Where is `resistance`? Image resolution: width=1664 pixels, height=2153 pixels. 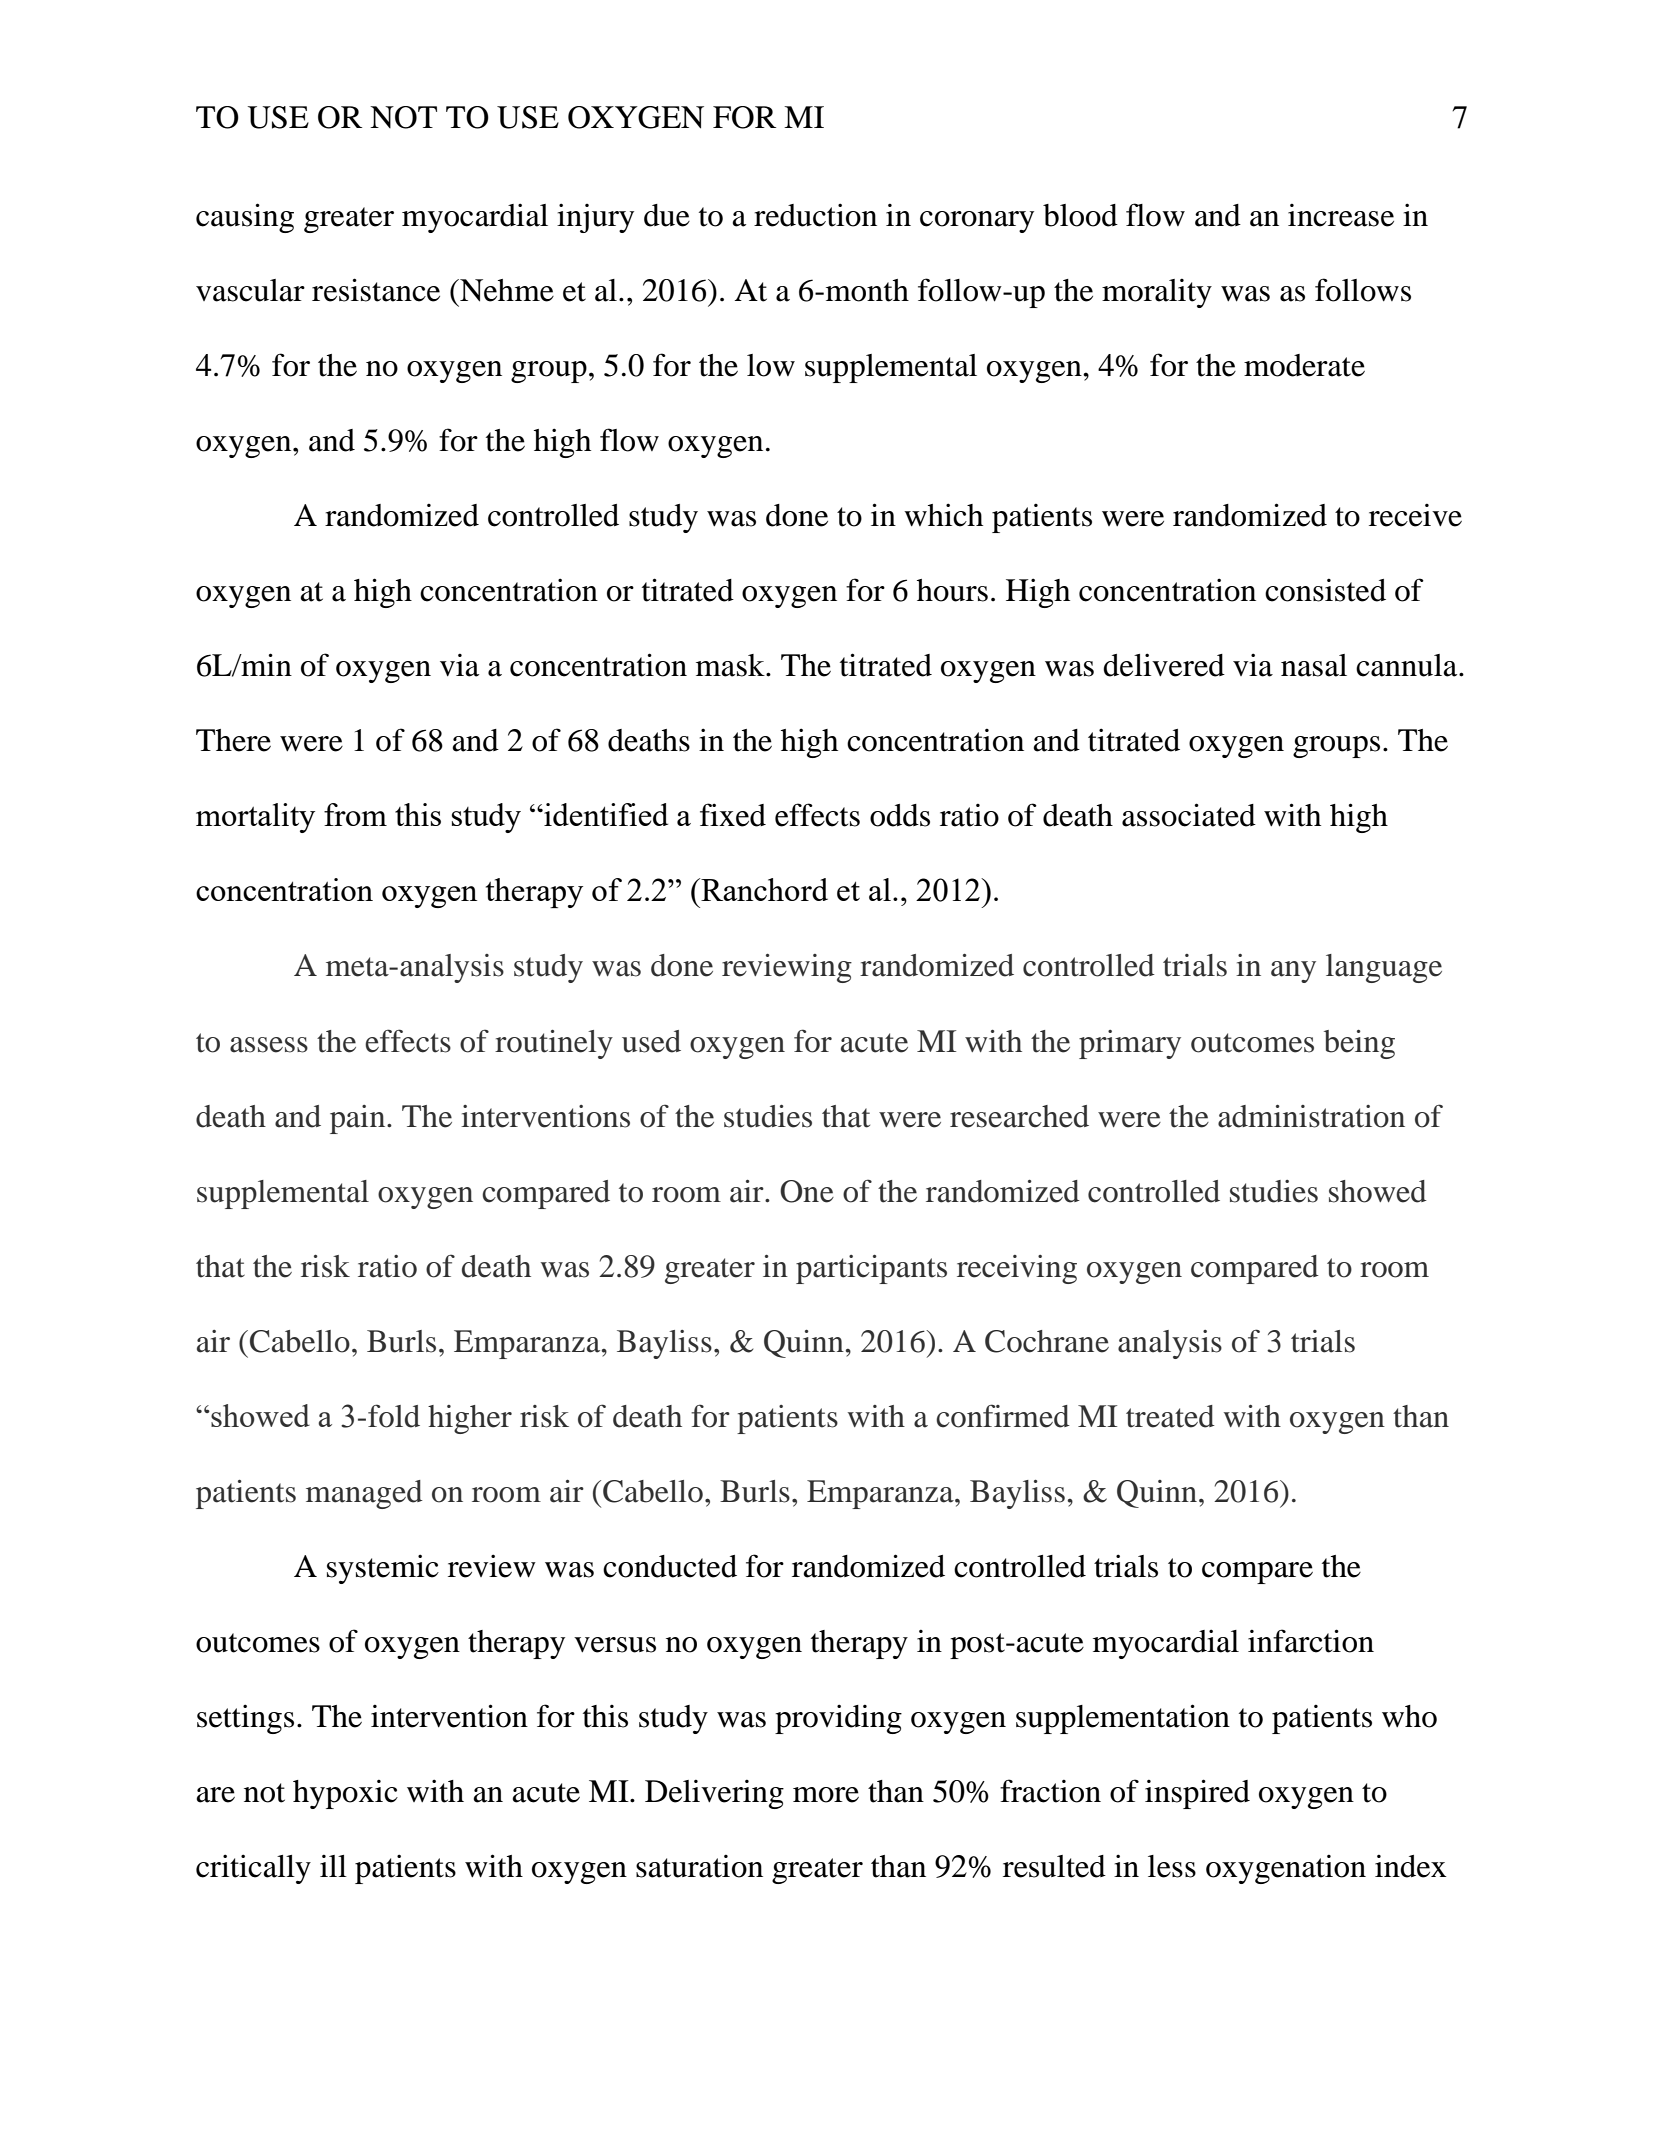 resistance is located at coordinates (376, 290).
